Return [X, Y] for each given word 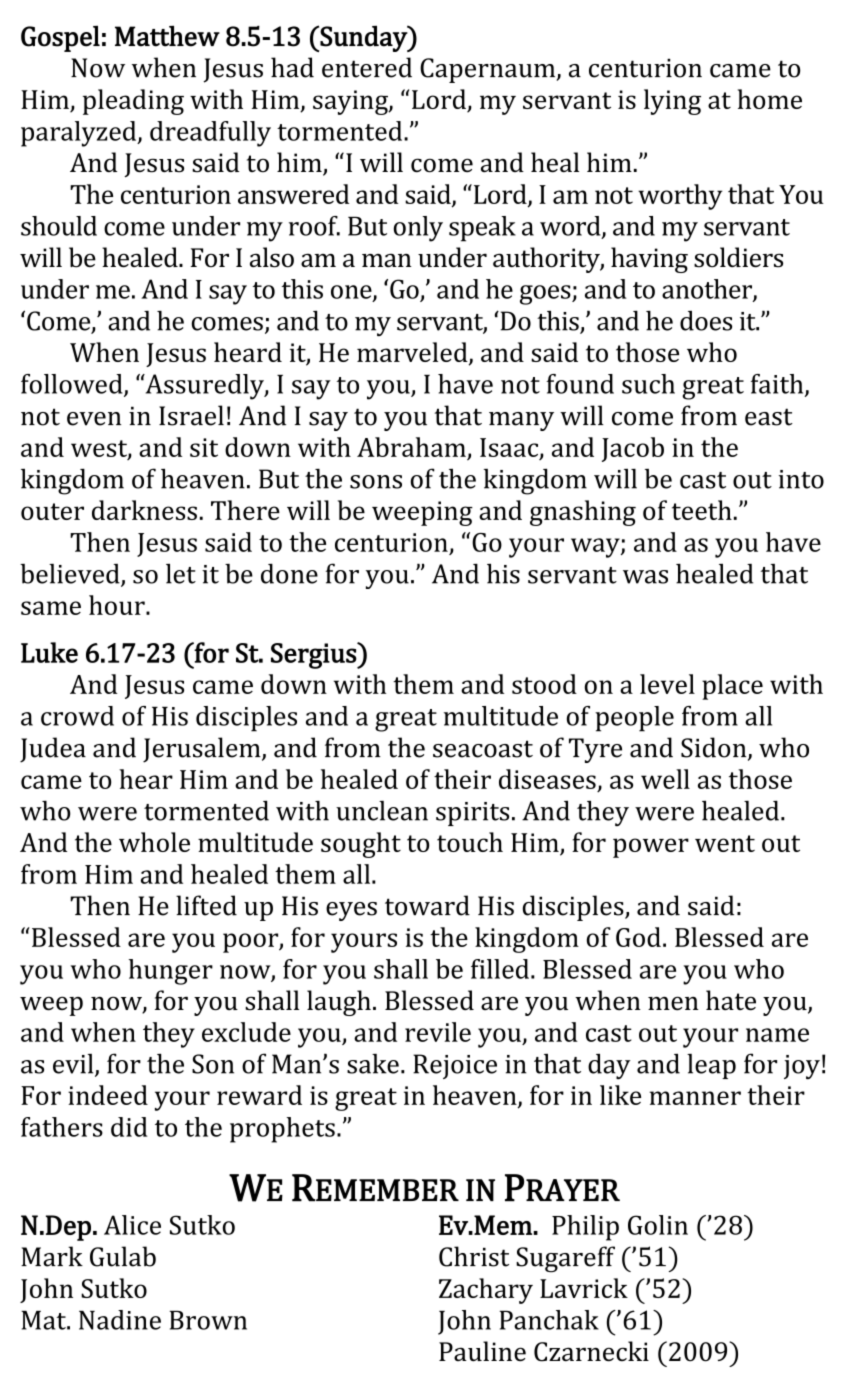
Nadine [120, 1320]
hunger [171, 972]
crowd [77, 716]
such [648, 384]
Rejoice [455, 1066]
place [732, 687]
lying [672, 102]
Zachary [486, 1291]
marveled [413, 353]
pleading [133, 102]
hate [731, 1000]
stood [544, 684]
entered [367, 67]
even [94, 419]
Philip [585, 1228]
